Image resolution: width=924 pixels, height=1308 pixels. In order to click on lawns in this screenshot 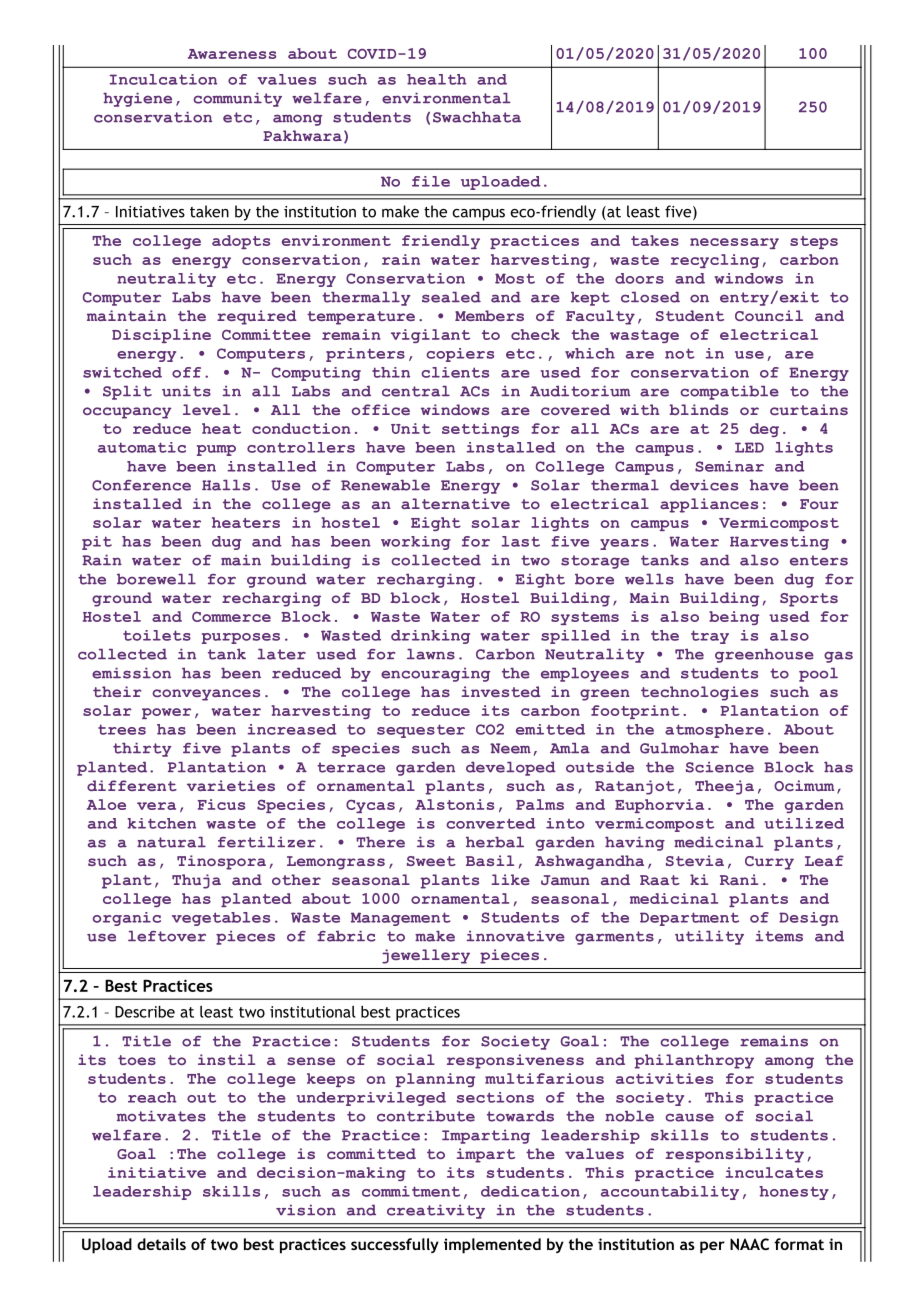, I will do `click(431, 654)`.
